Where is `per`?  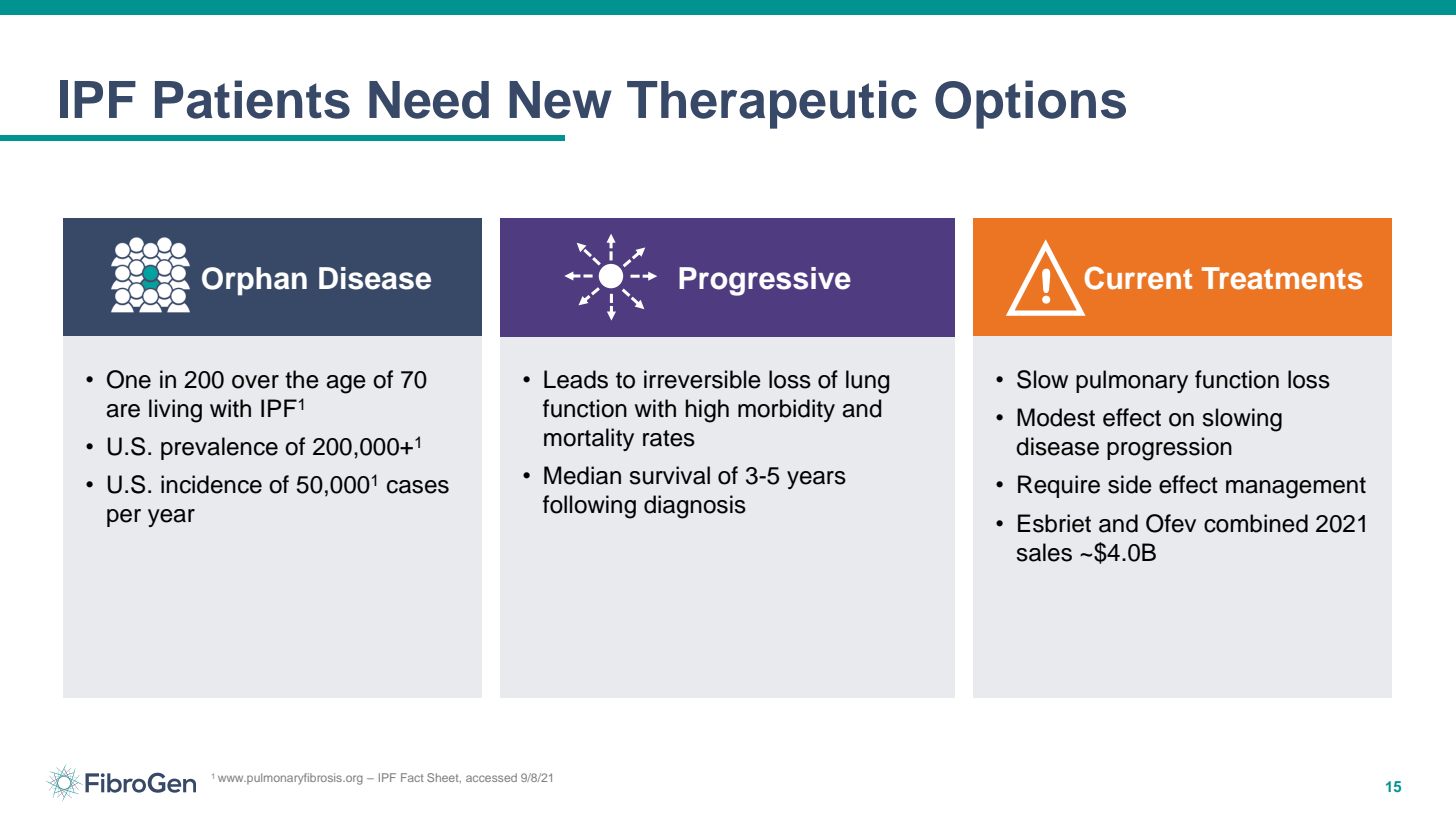 per is located at coordinates (124, 518).
